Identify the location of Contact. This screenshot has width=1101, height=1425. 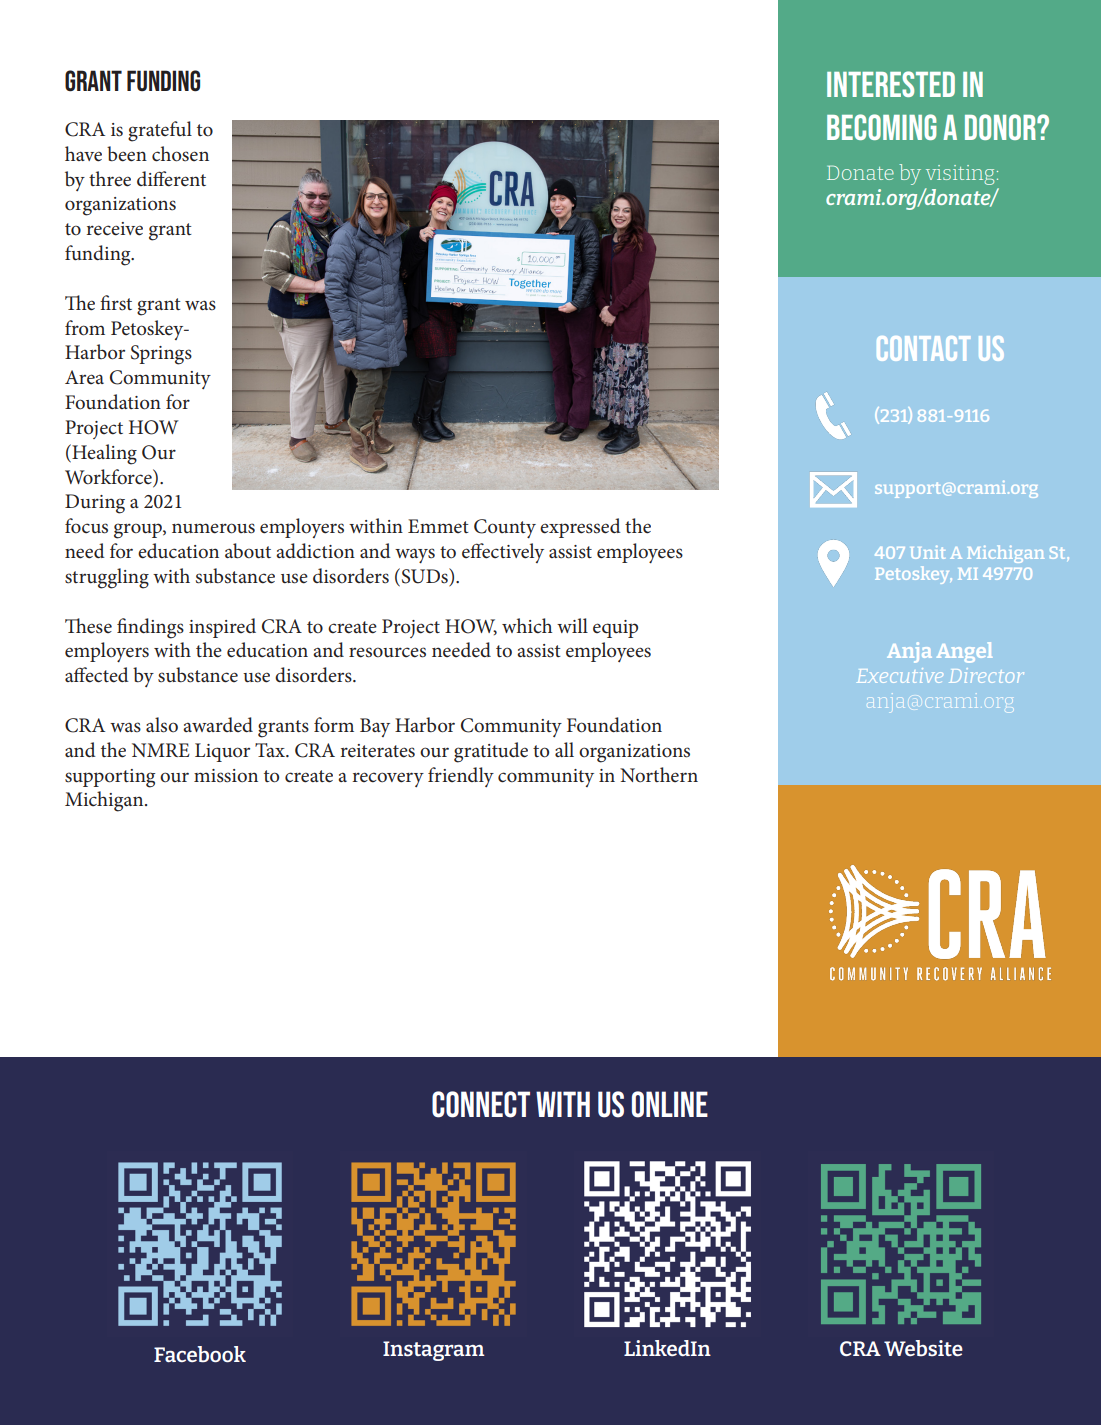
(923, 348).
